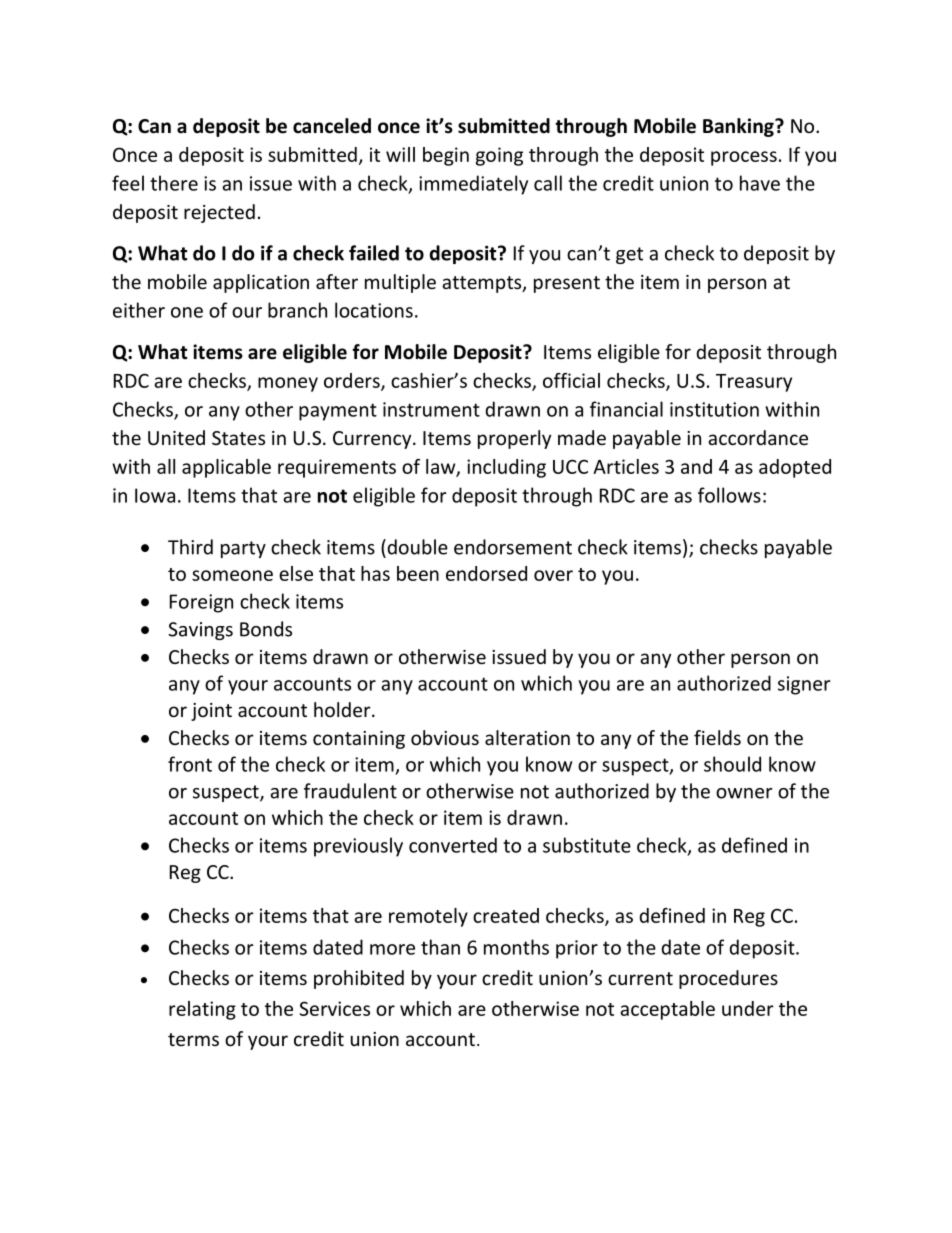 This screenshot has width=952, height=1233. Describe the element at coordinates (202, 1010) in the screenshot. I see `relating` at that location.
